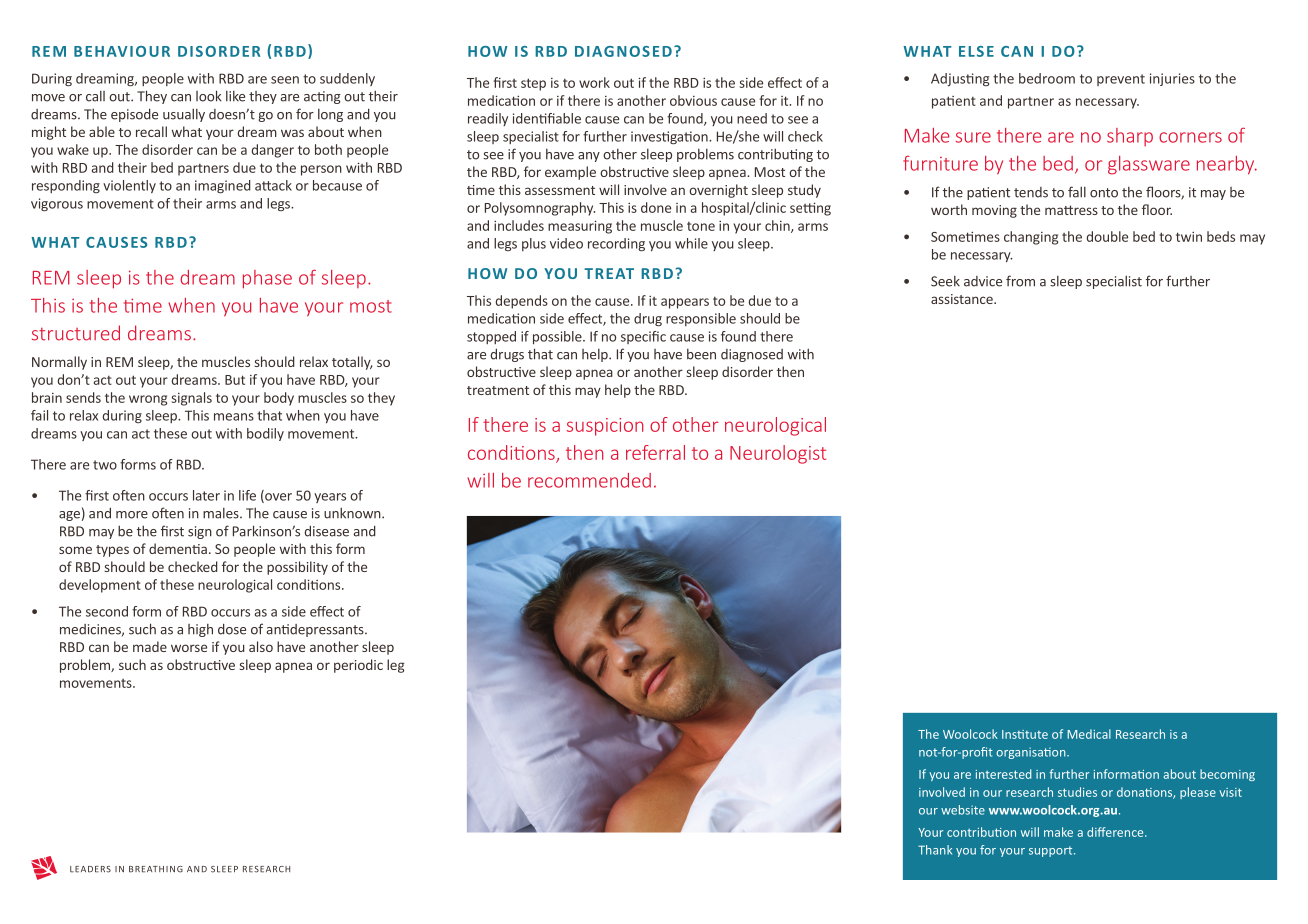  Describe the element at coordinates (778, 454) in the screenshot. I see `Neurologist` at that location.
